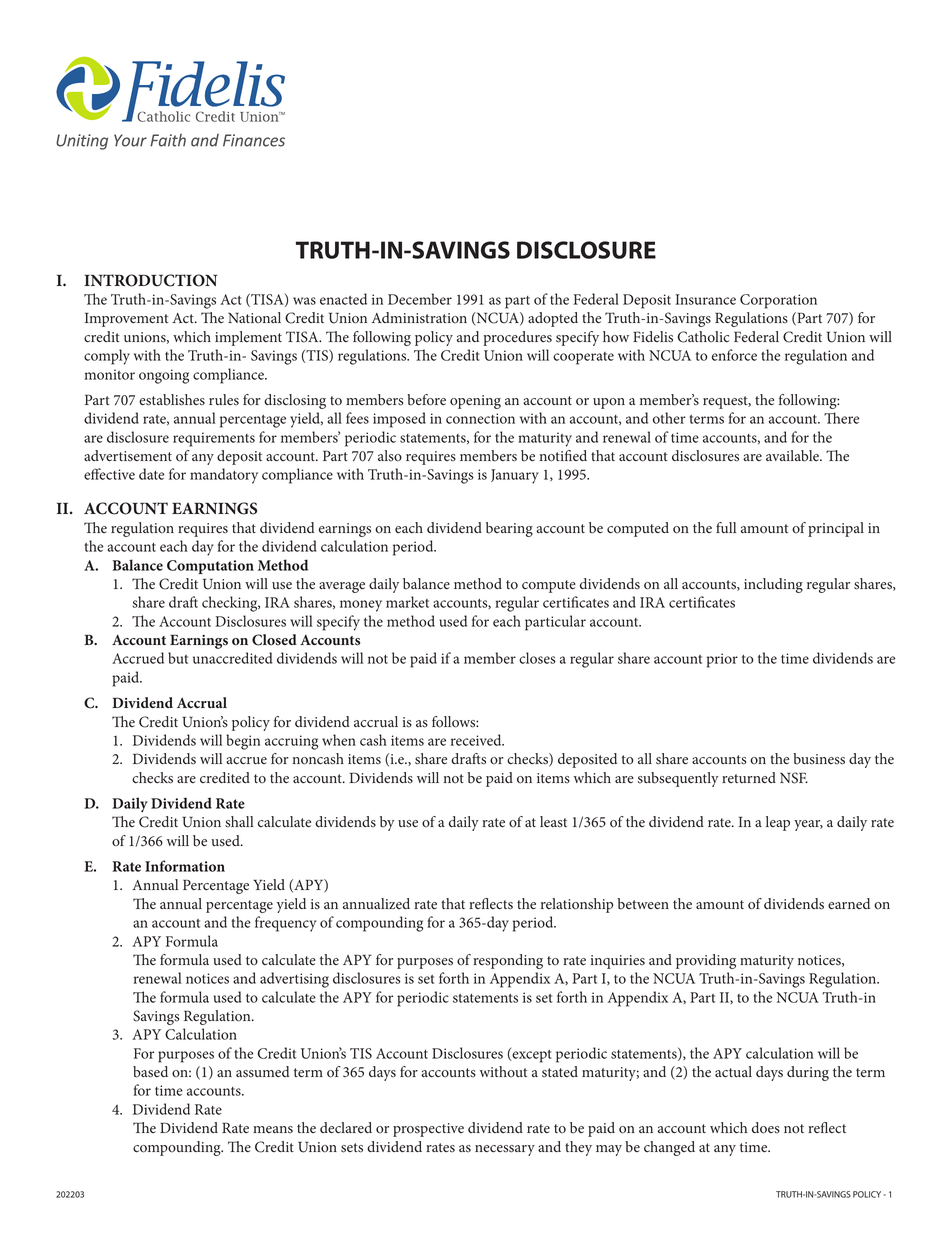 This screenshot has height=1233, width=952. What do you see at coordinates (553, 822) in the screenshot?
I see `least` at bounding box center [553, 822].
